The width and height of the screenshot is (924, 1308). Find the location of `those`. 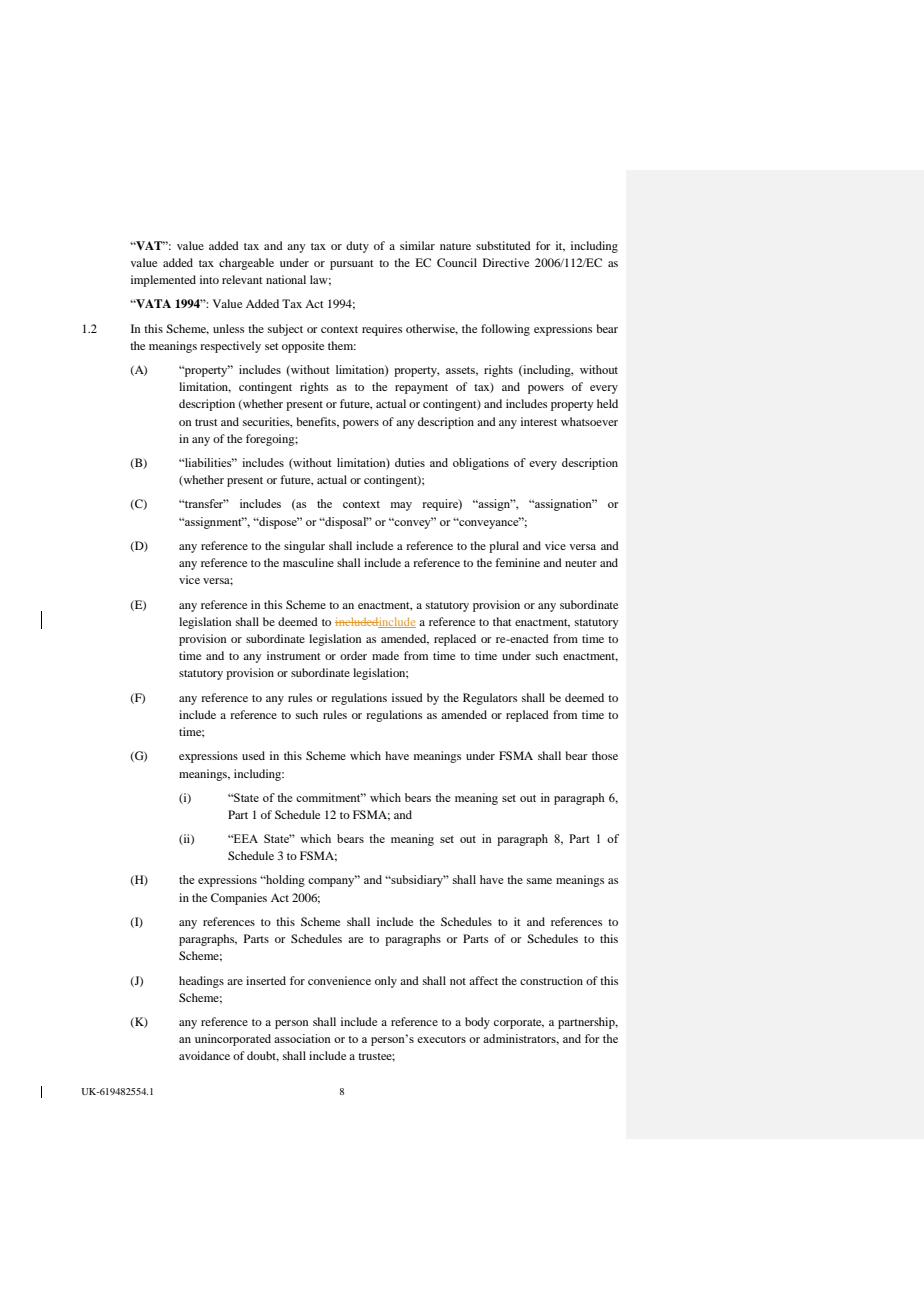

those is located at coordinates (605, 755).
